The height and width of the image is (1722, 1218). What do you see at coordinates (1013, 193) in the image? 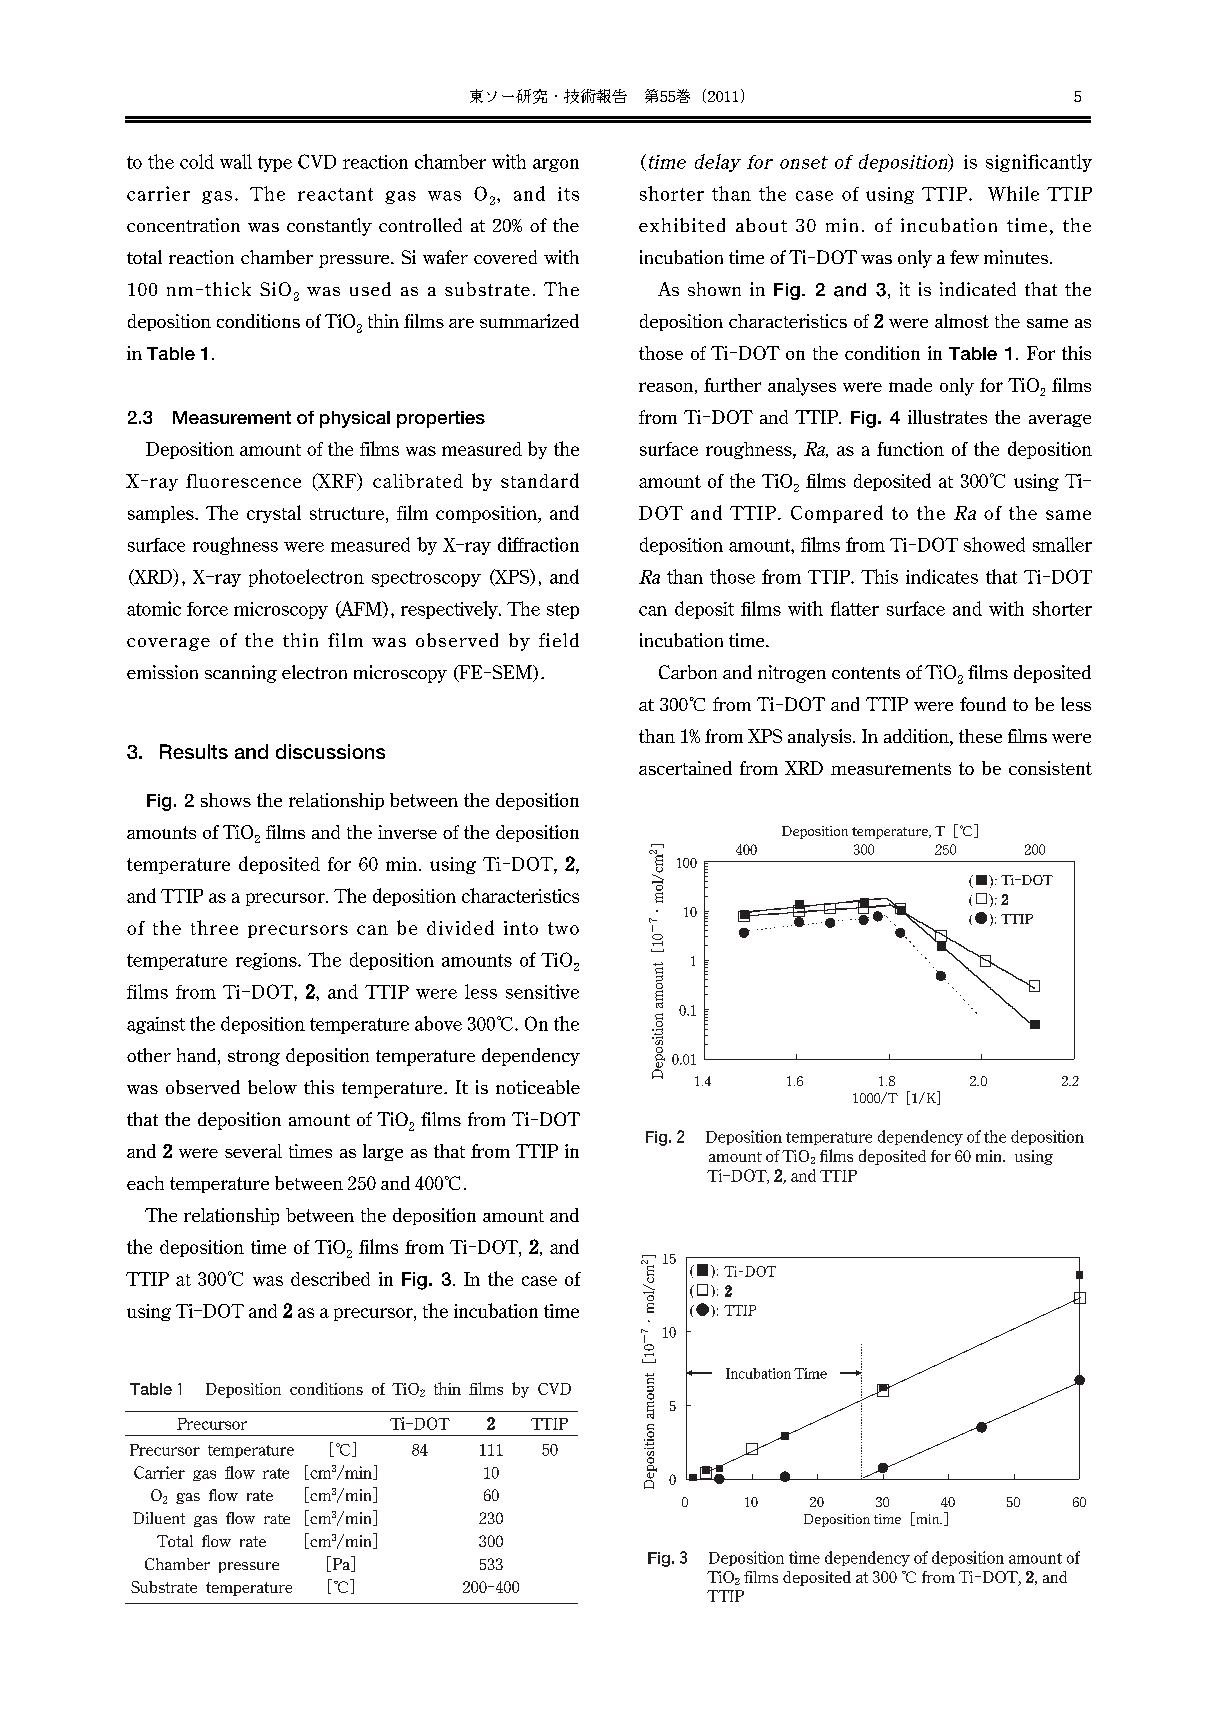
I see `While` at bounding box center [1013, 193].
